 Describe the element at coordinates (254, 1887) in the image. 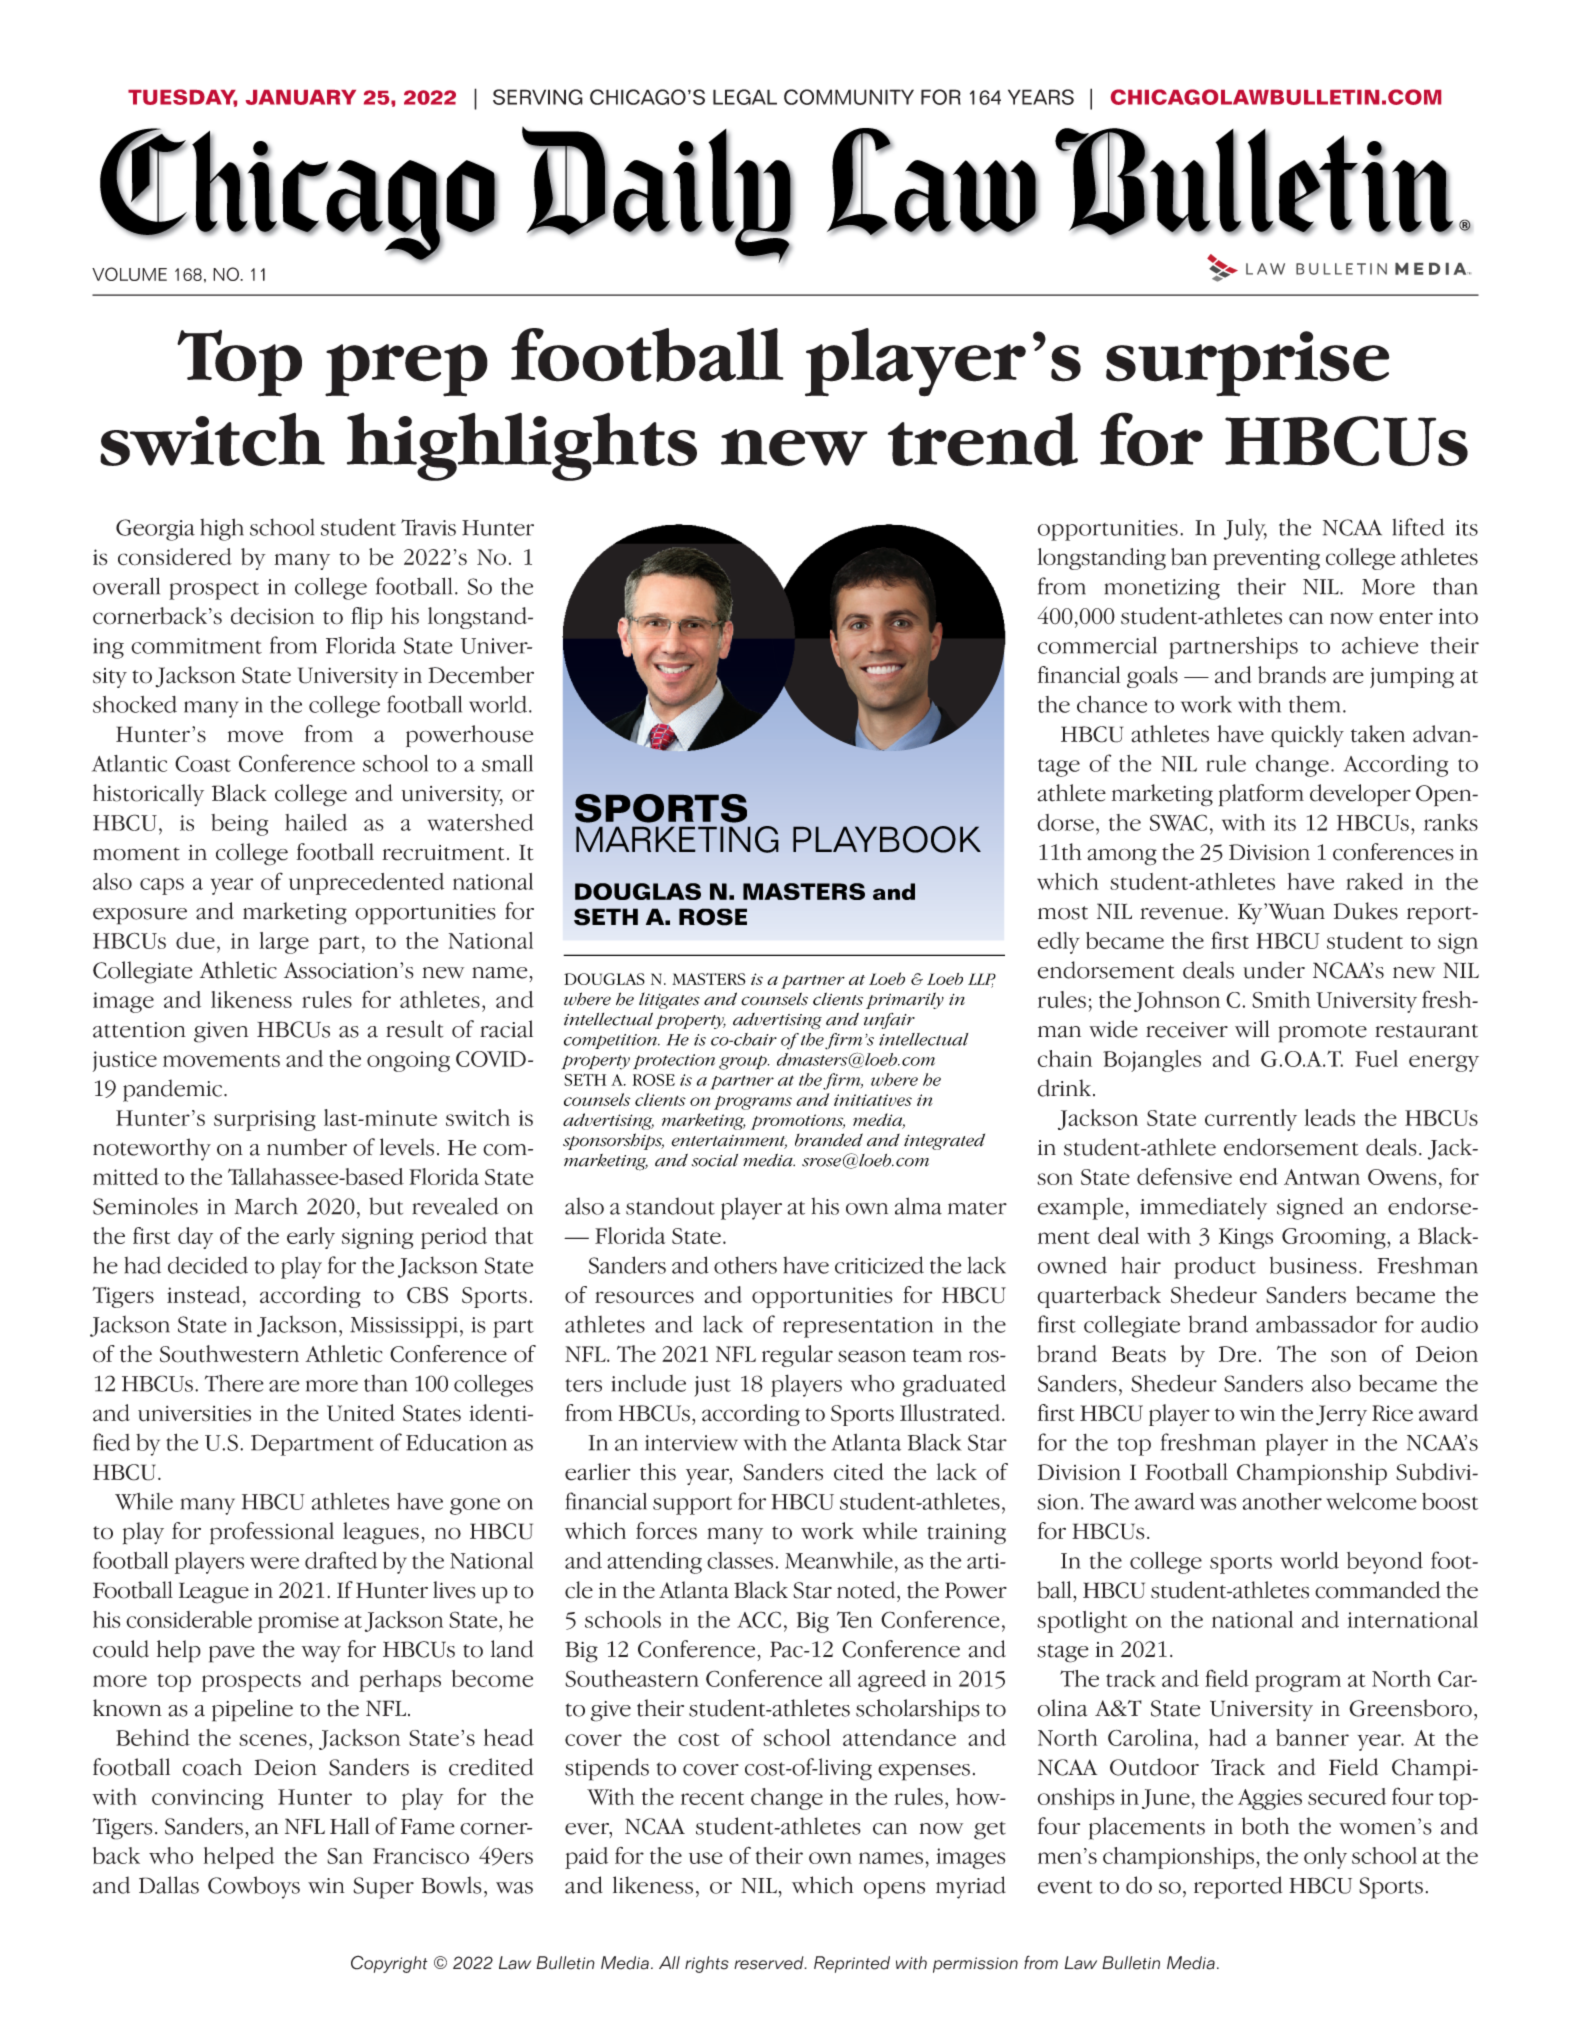

I see `Cowboys` at that location.
